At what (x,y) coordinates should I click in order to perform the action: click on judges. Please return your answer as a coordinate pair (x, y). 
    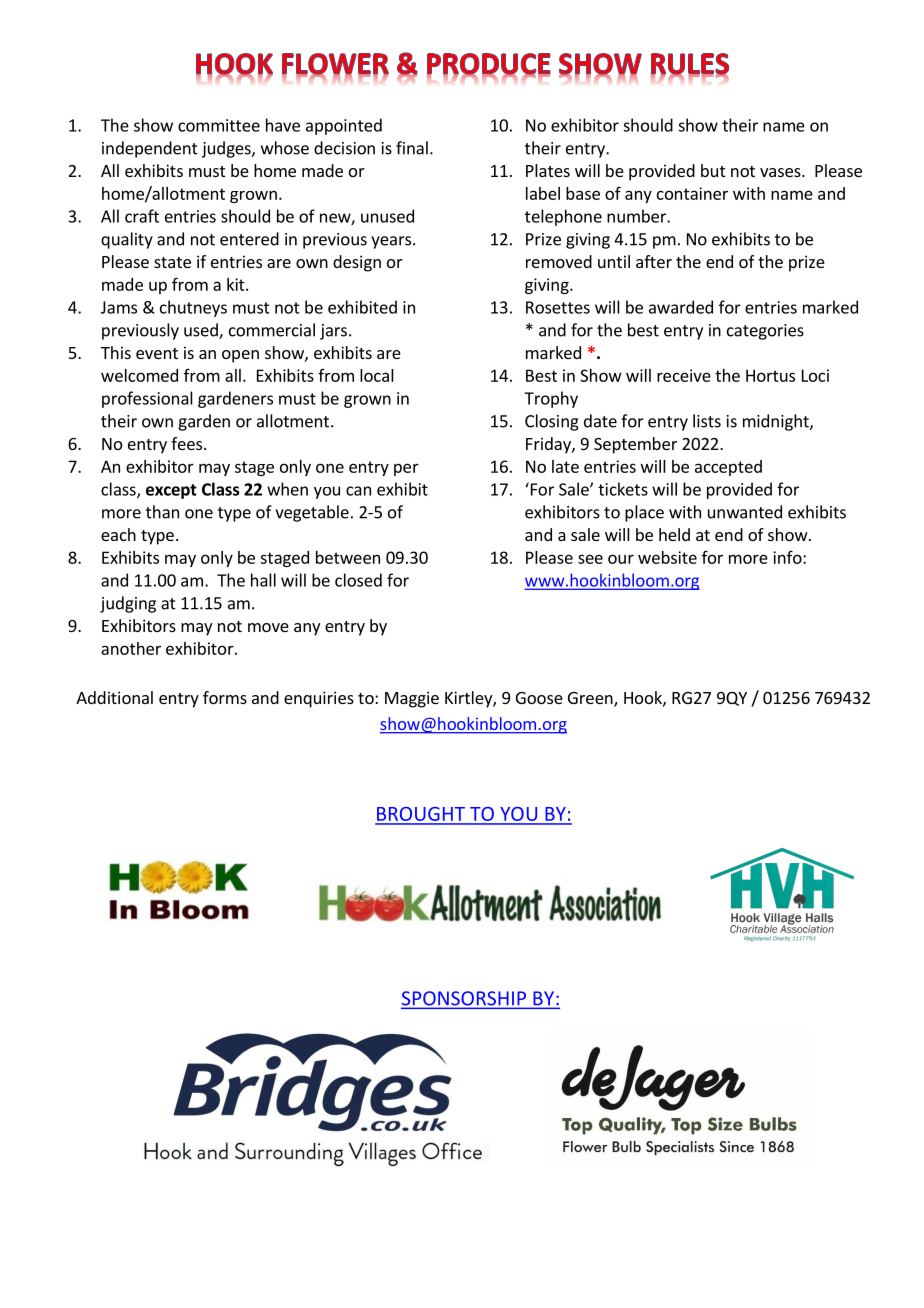
    Looking at the image, I should click on (227, 149).
